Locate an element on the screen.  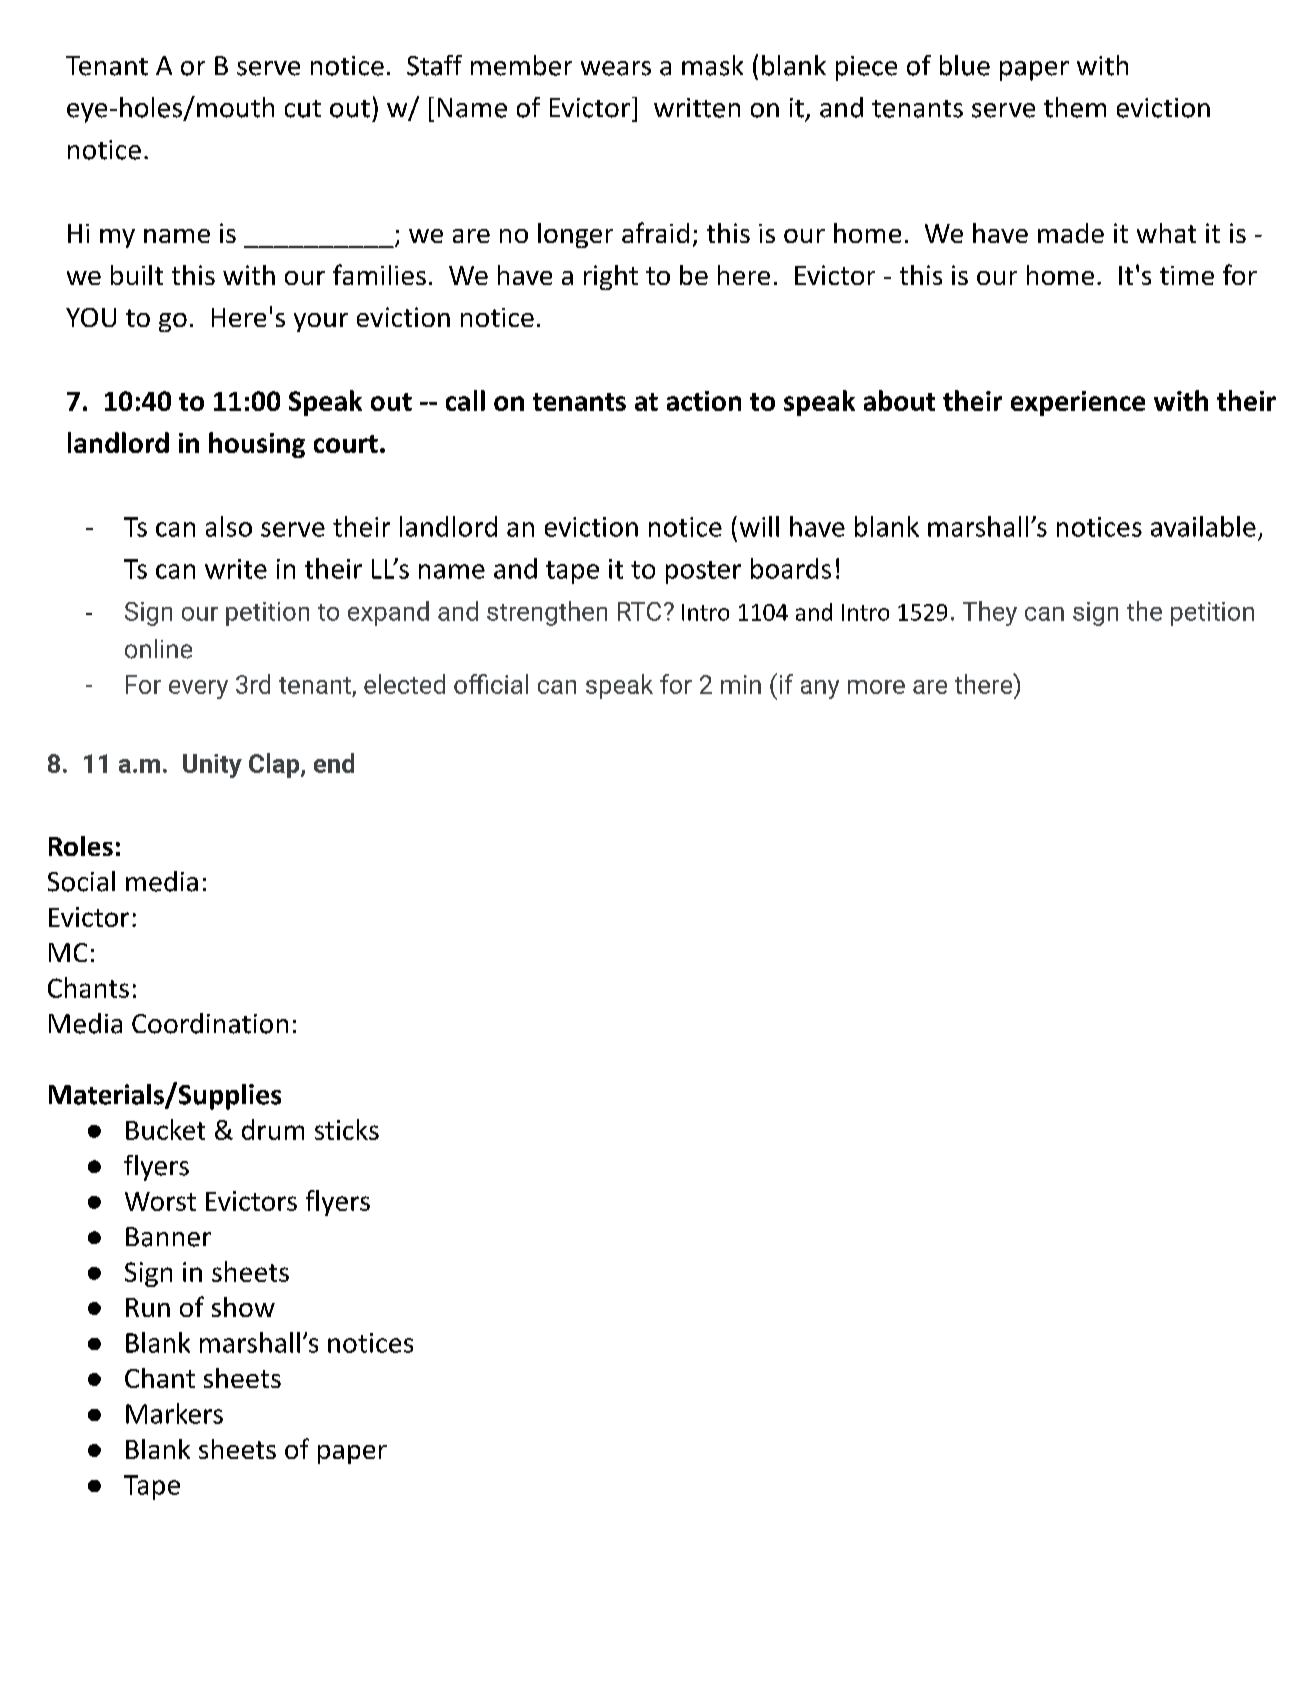
them is located at coordinates (1075, 107).
